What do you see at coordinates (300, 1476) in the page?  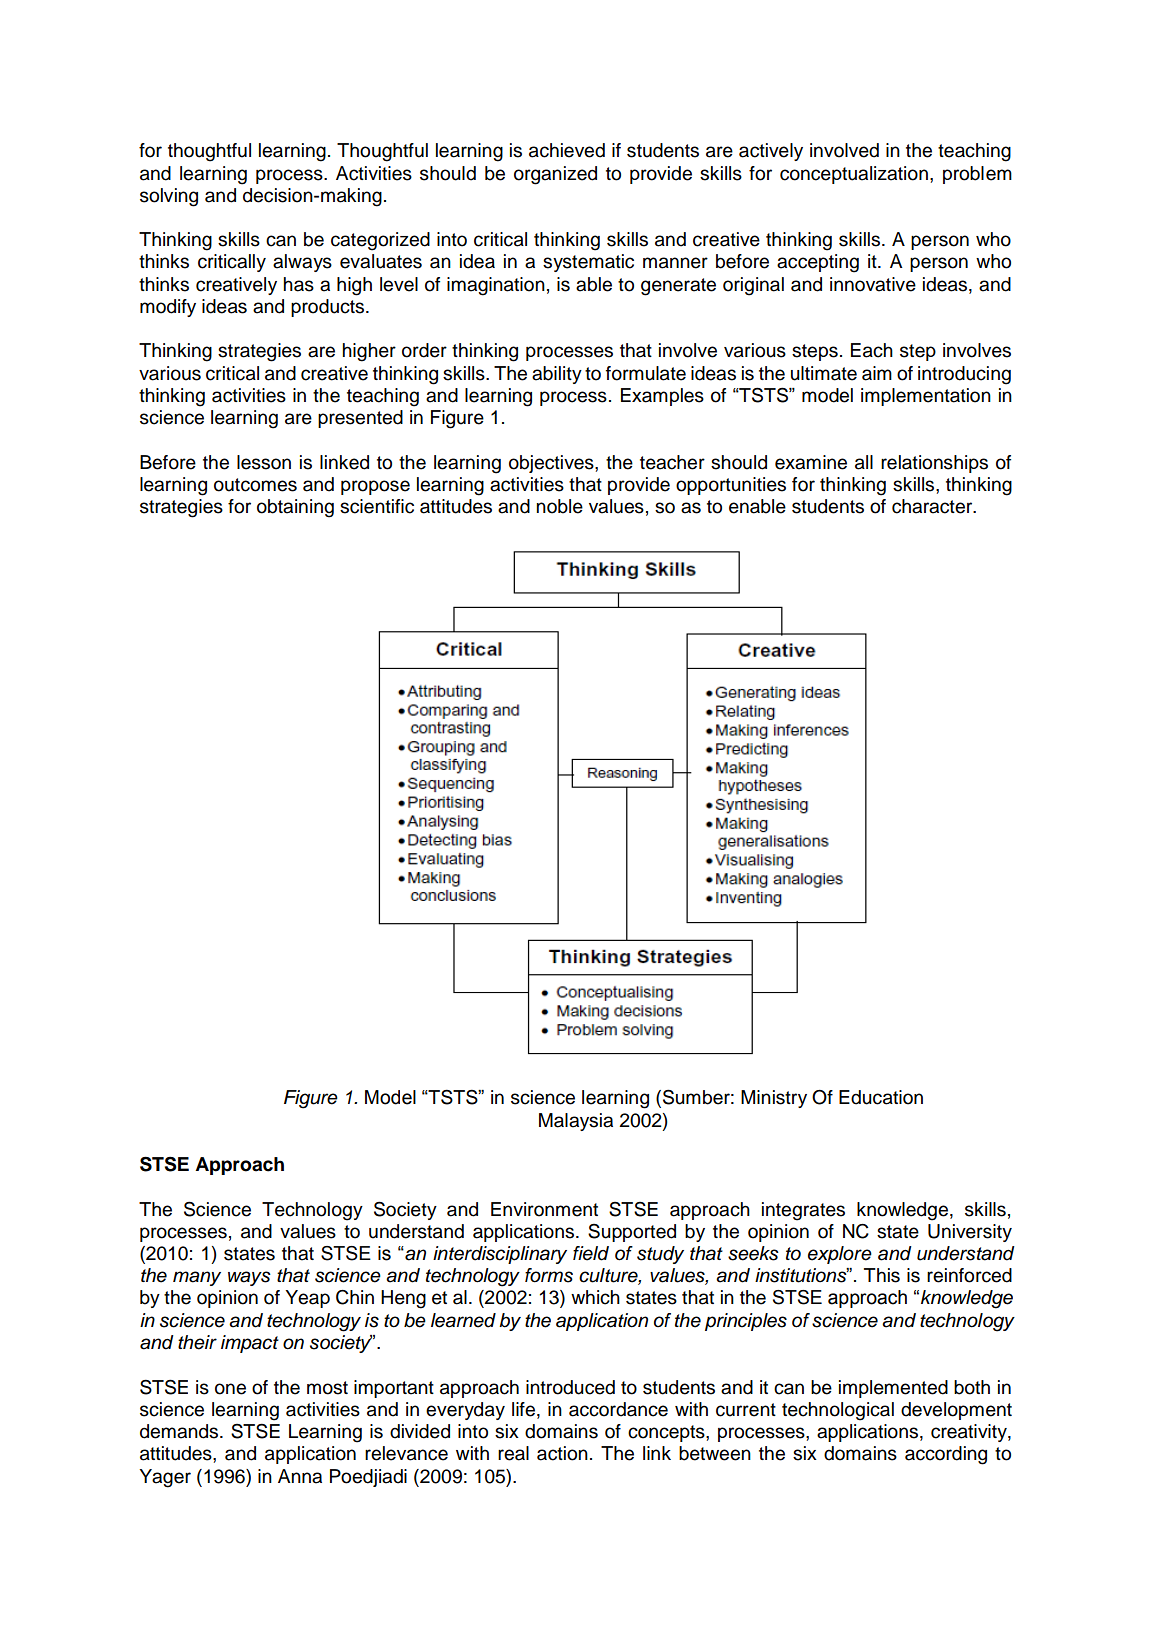 I see `Anna` at bounding box center [300, 1476].
